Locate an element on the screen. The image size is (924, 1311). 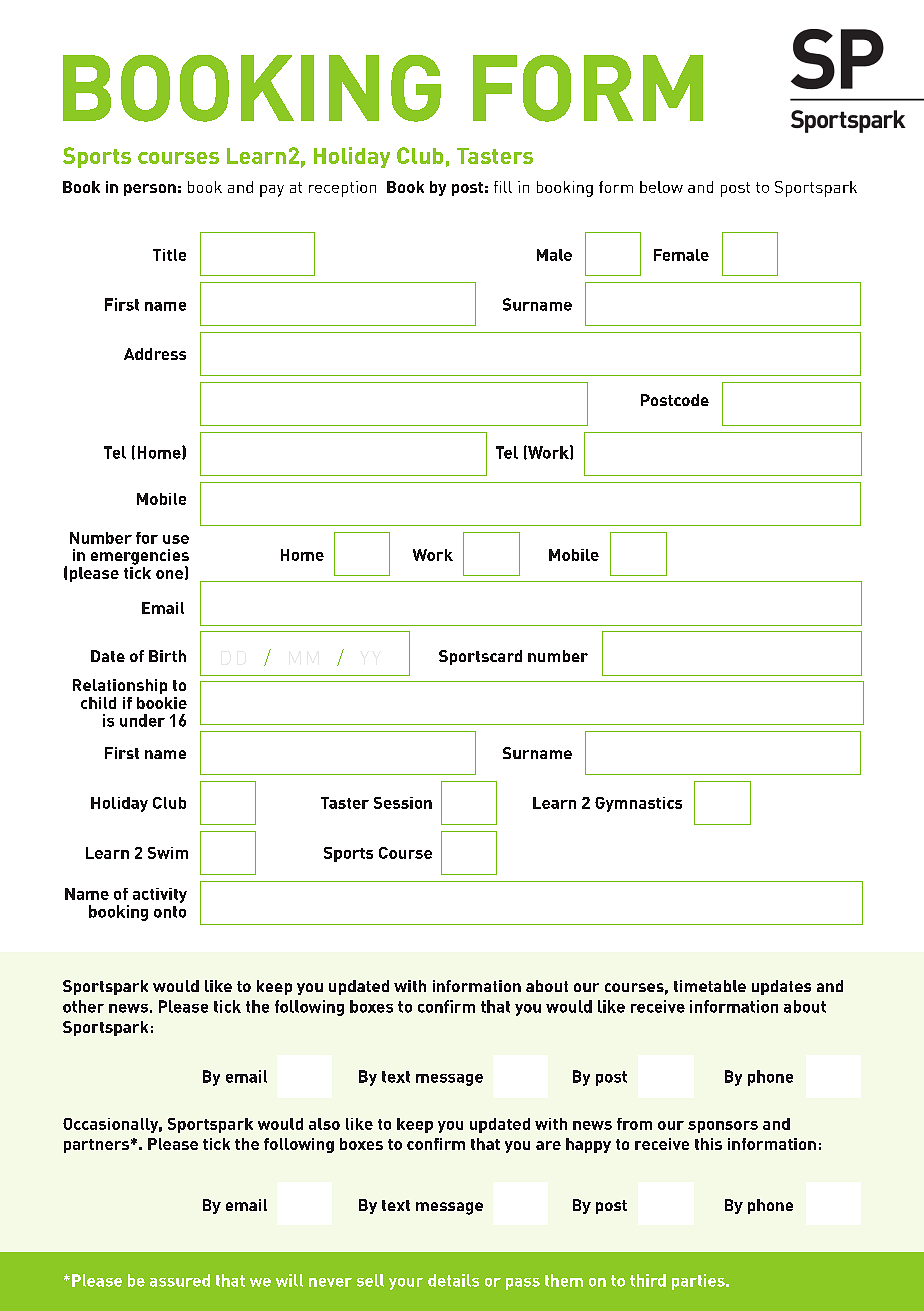
reception is located at coordinates (342, 189).
